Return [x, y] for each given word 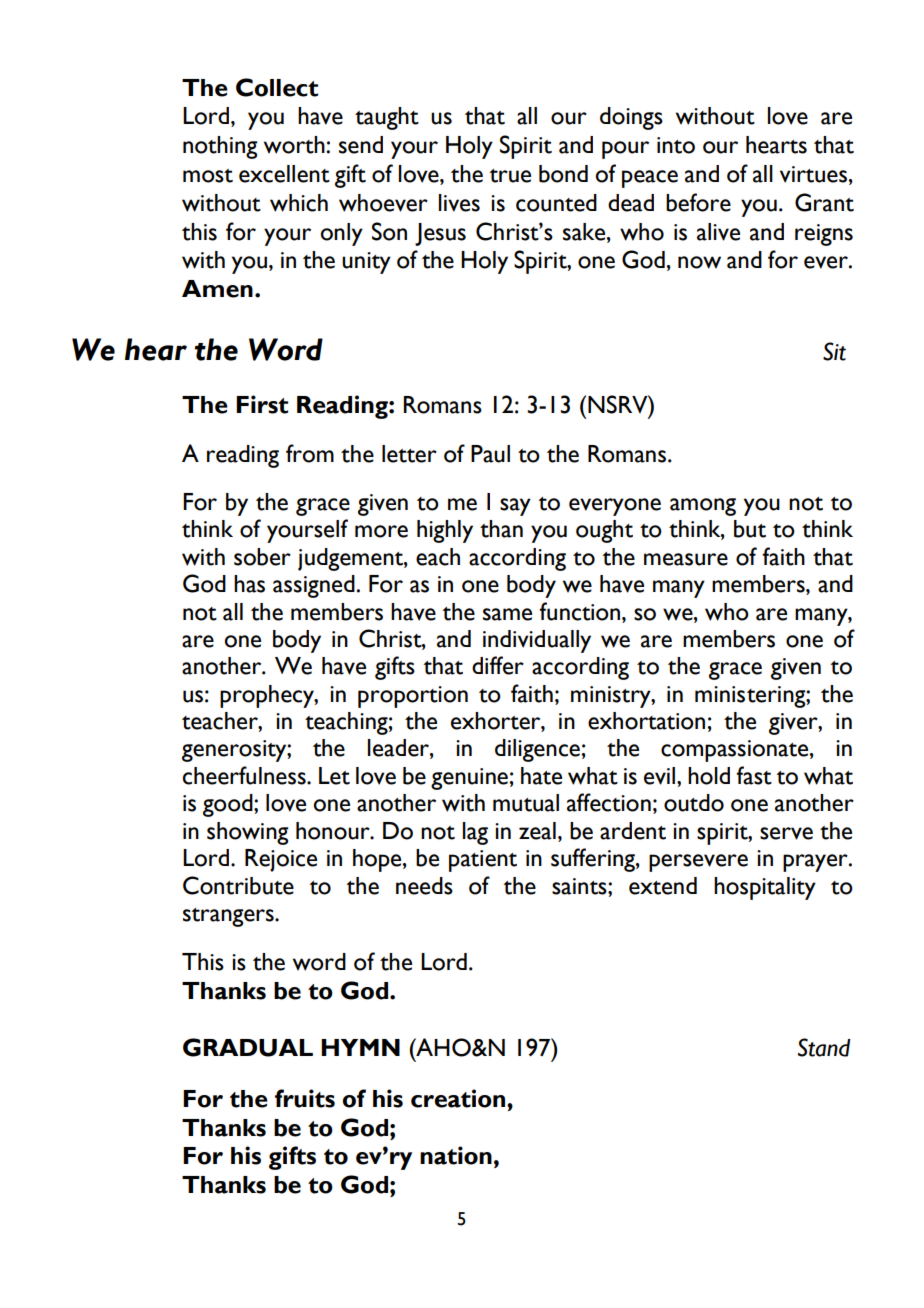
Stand [824, 1047]
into [676, 145]
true [510, 176]
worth [295, 145]
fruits [305, 1098]
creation [459, 1098]
